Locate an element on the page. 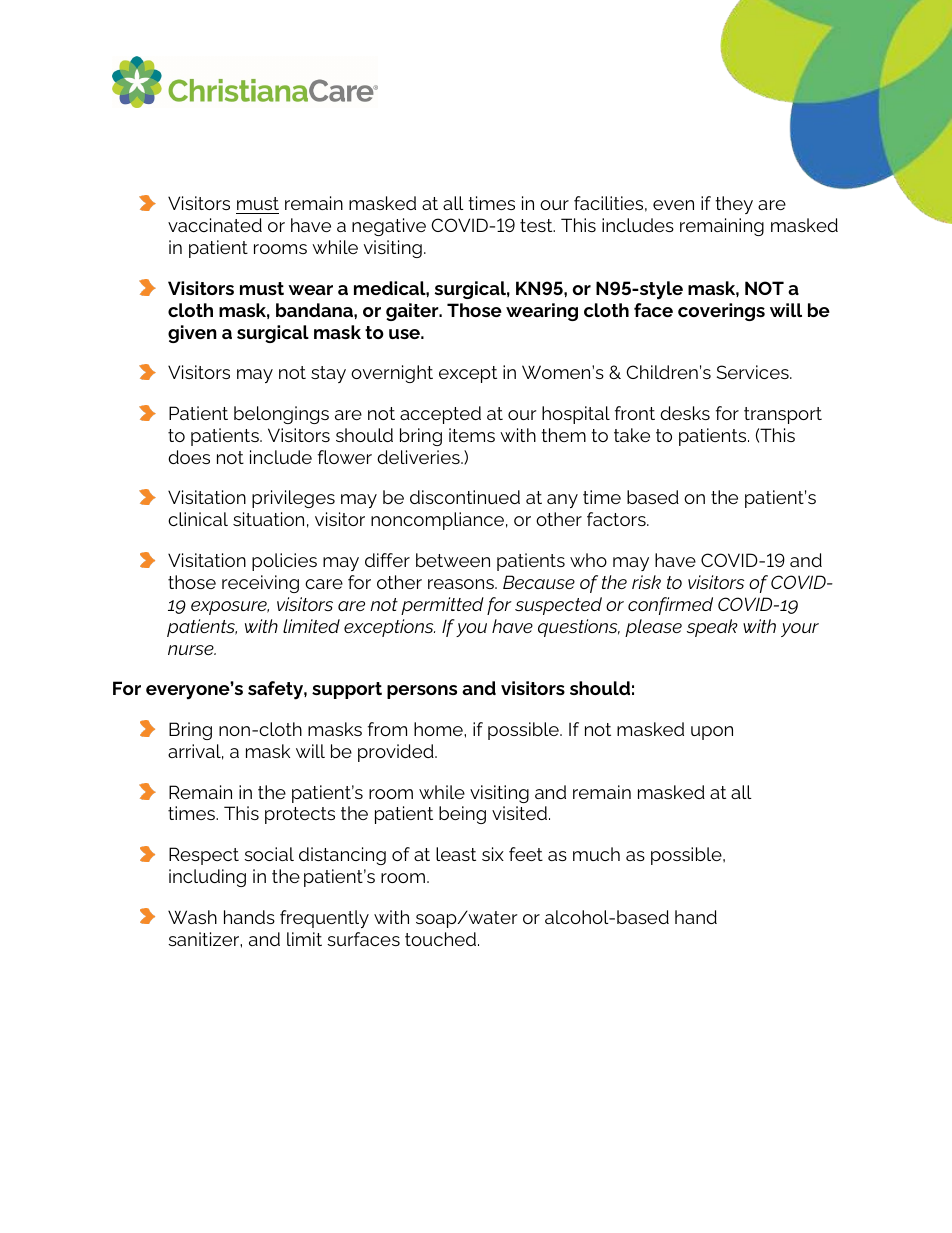  reasons is located at coordinates (462, 584).
